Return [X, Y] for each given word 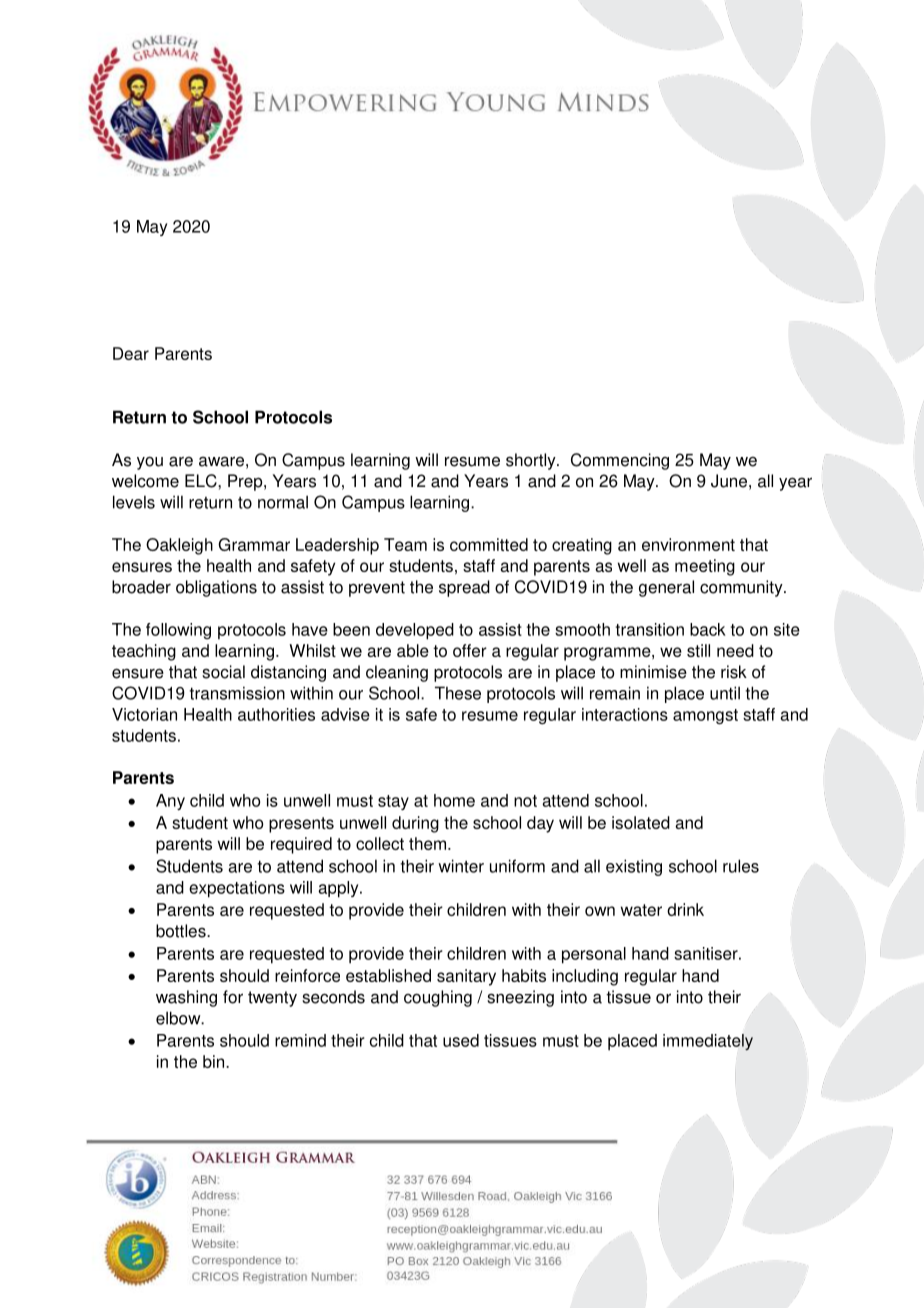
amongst [705, 717]
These [458, 693]
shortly [532, 461]
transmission [237, 693]
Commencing [620, 461]
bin [215, 1061]
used [461, 1040]
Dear [131, 353]
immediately [708, 1042]
